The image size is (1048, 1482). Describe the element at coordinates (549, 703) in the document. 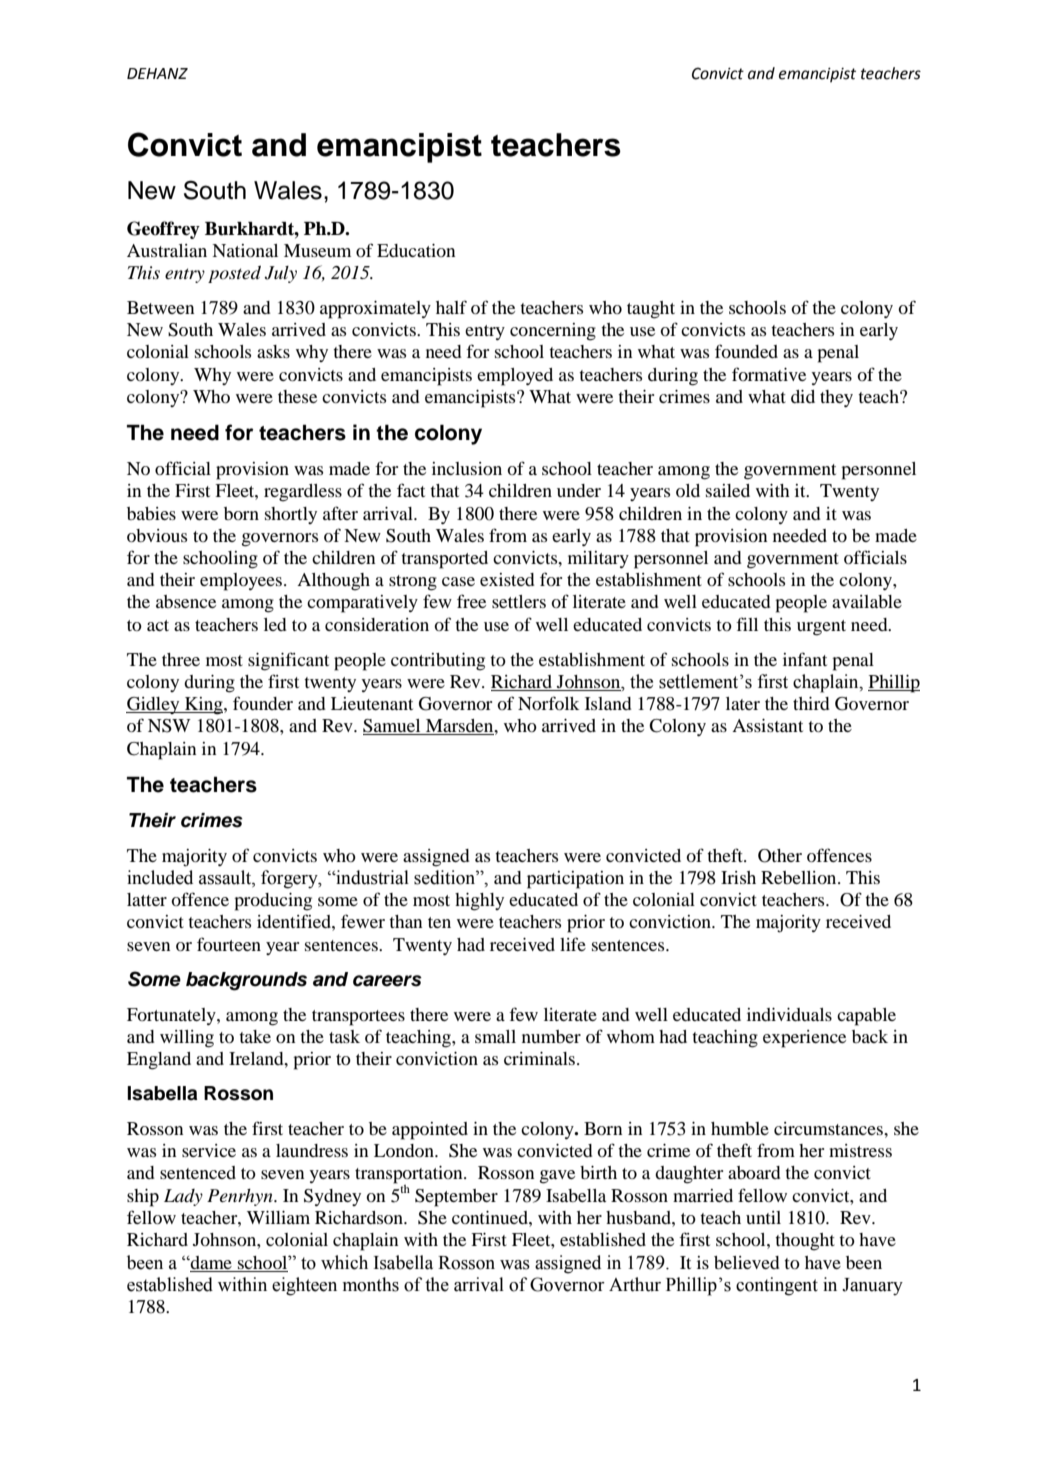

I see `Norfolk` at that location.
